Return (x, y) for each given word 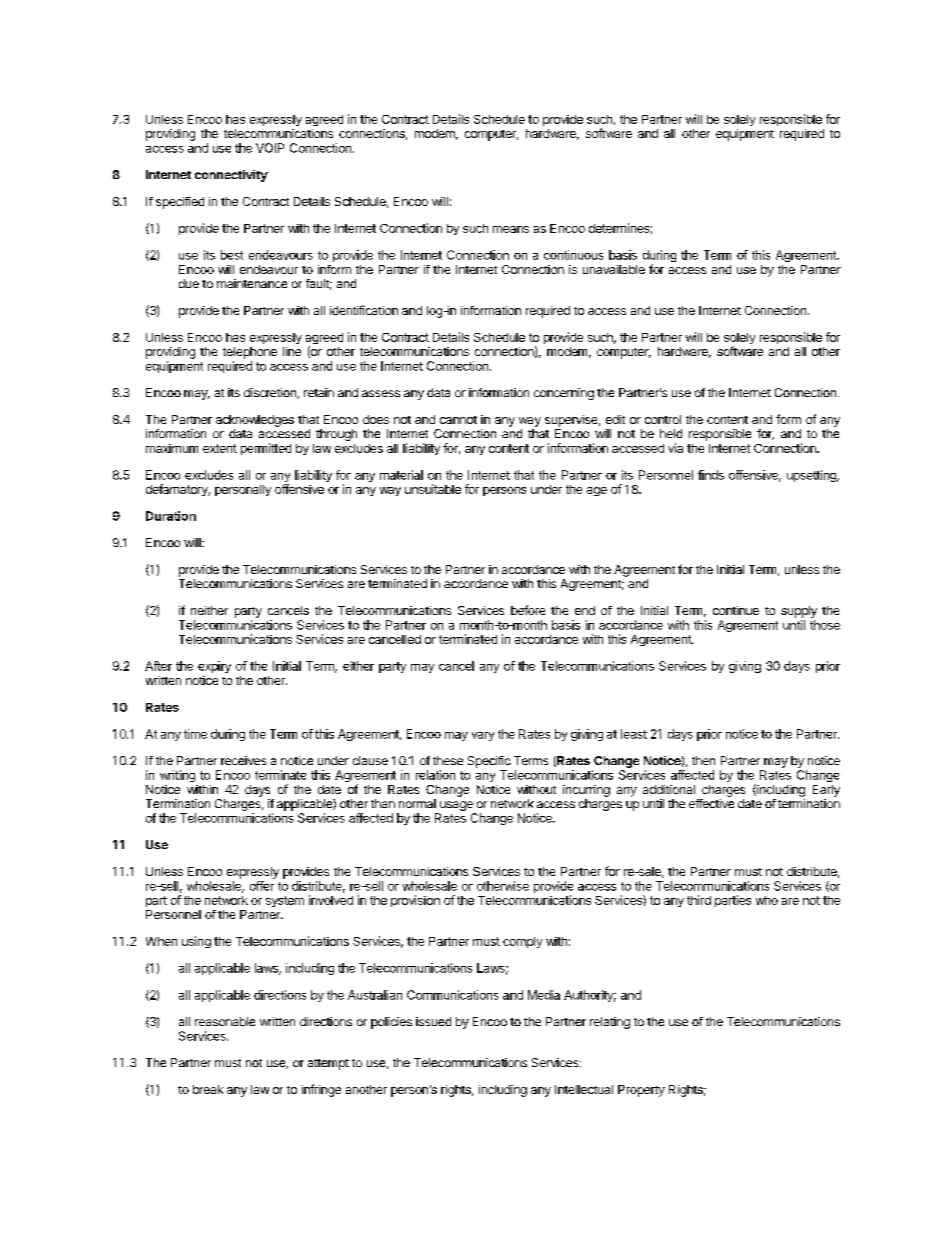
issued (433, 1021)
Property (641, 1091)
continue (736, 610)
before (528, 610)
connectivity (231, 176)
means (511, 229)
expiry (214, 667)
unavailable (614, 269)
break (208, 1089)
